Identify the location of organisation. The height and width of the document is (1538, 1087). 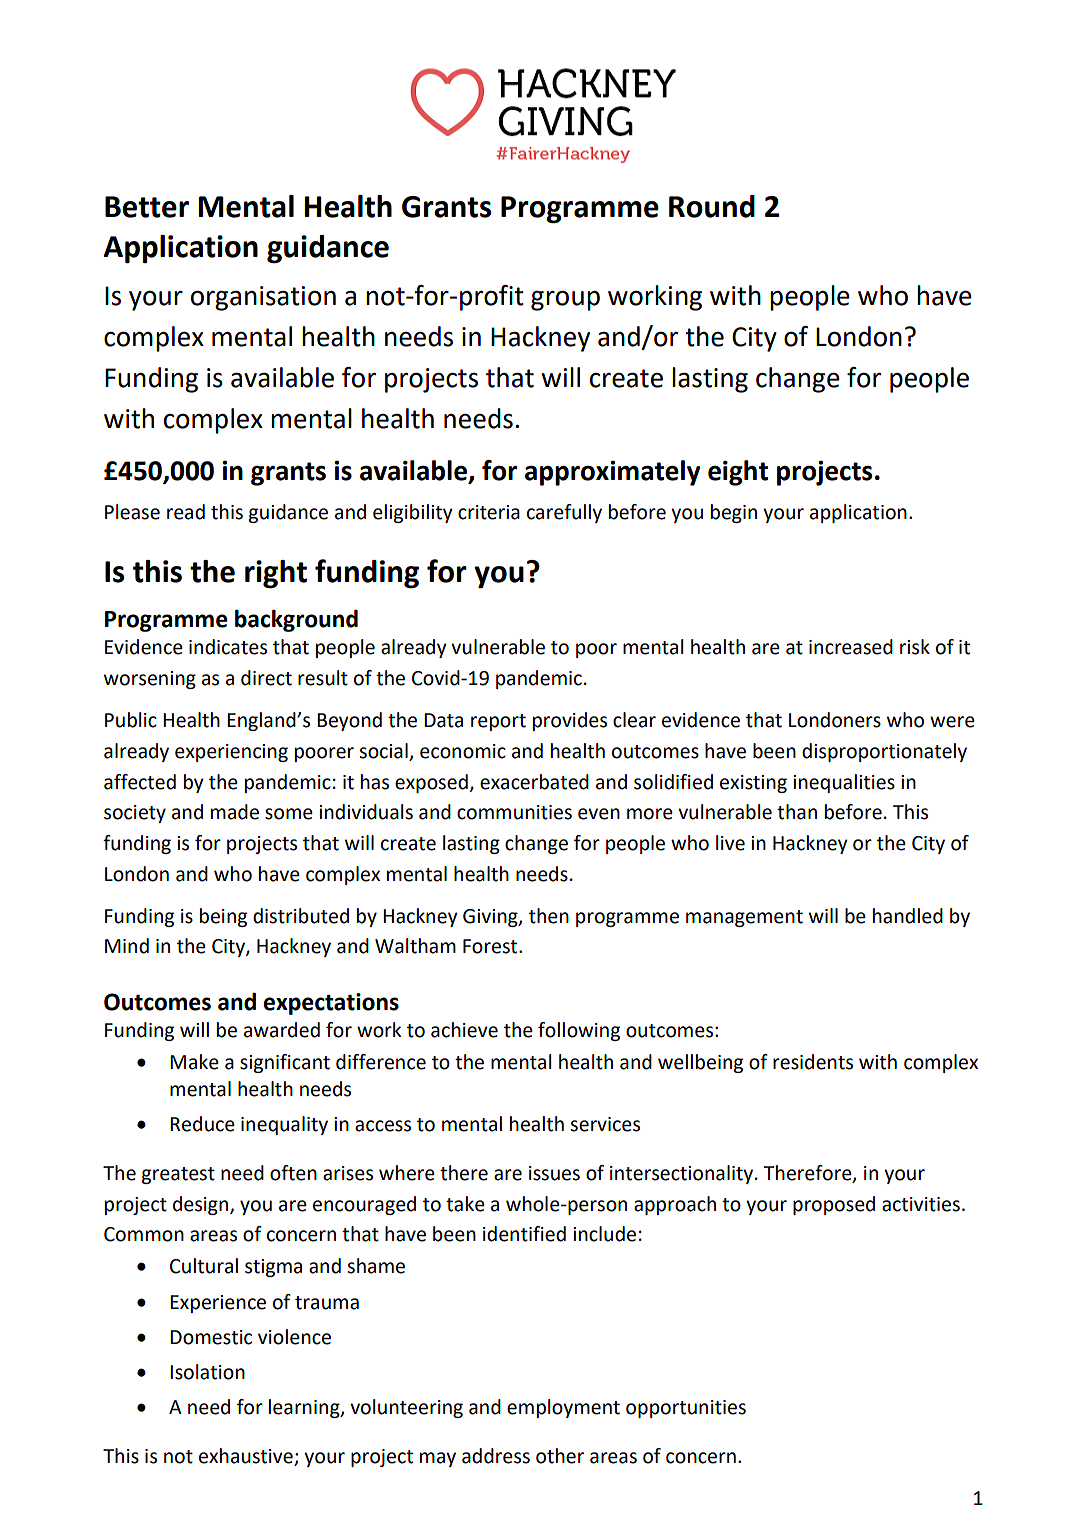
(263, 298).
